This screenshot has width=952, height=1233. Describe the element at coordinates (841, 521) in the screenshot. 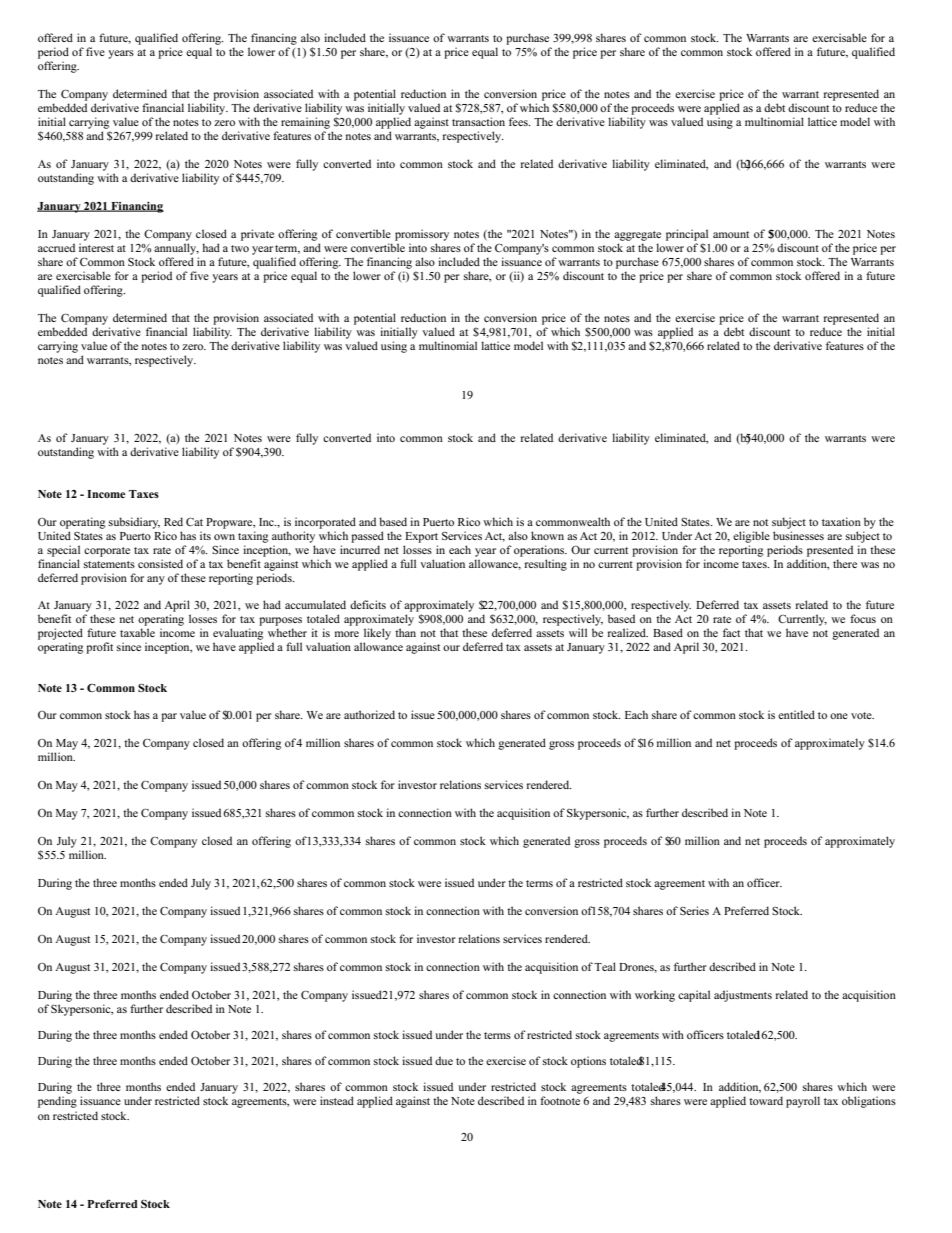

I see `taxation` at that location.
